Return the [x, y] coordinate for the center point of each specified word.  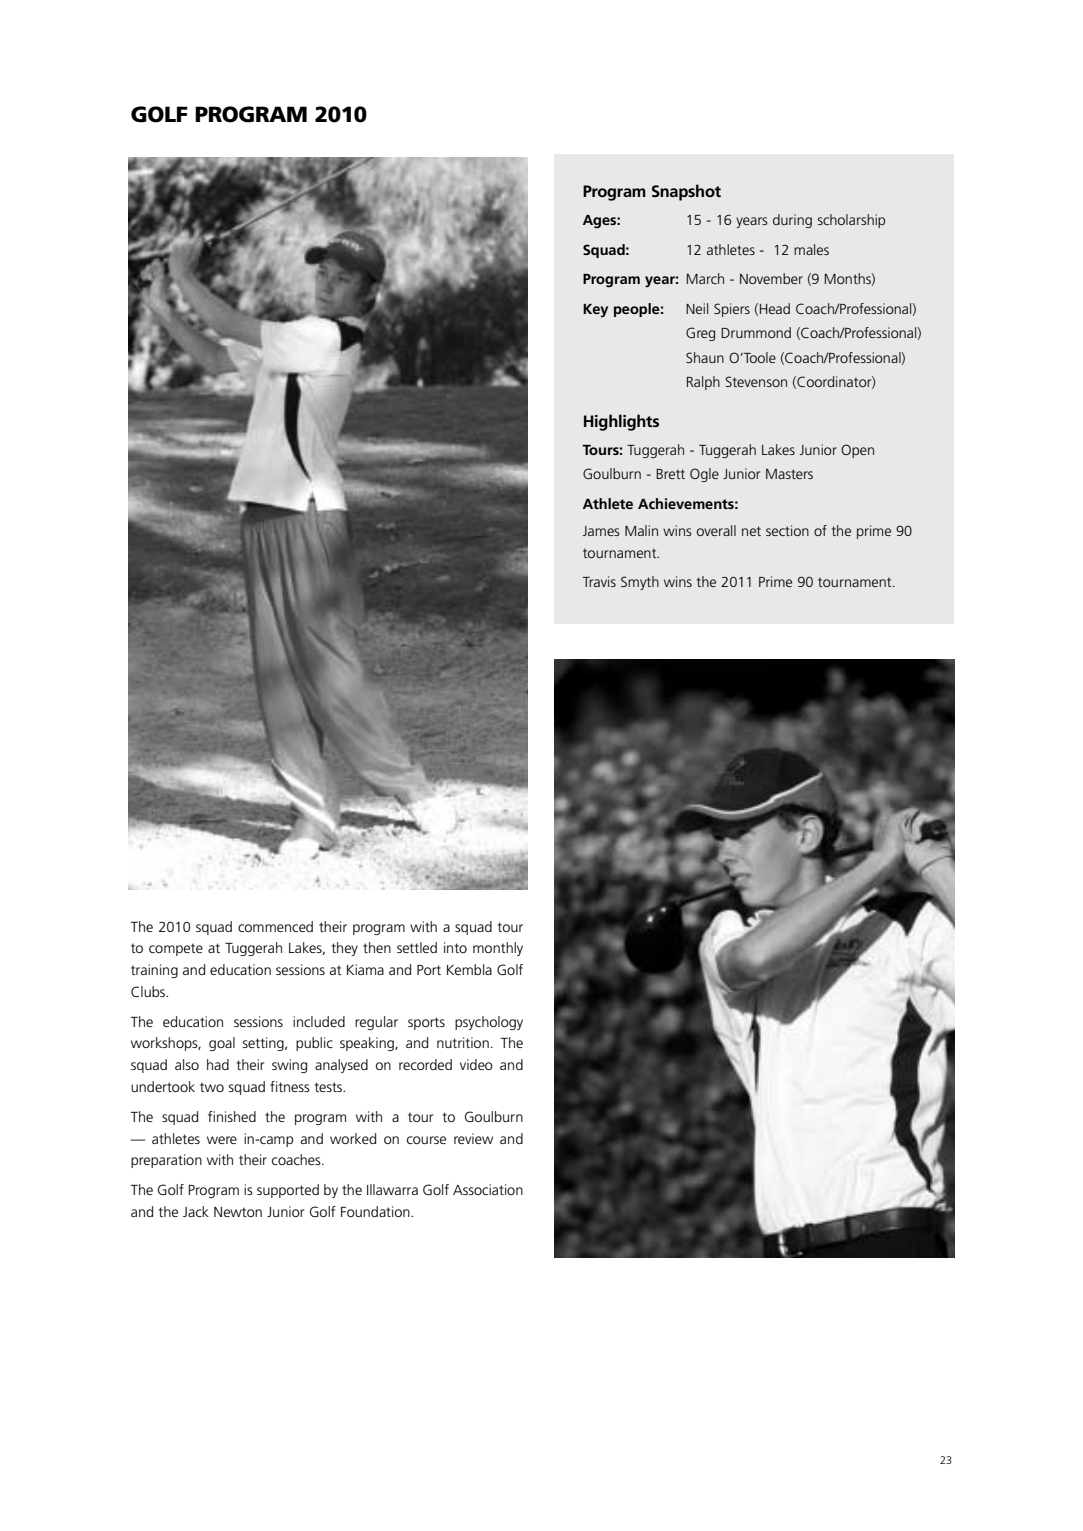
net [751, 531]
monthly [498, 949]
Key [595, 311]
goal [222, 1044]
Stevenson [756, 381]
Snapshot [686, 192]
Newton [238, 1212]
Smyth [640, 583]
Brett [670, 474]
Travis [599, 581]
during [792, 221]
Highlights [621, 422]
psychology [489, 1023]
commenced [275, 926]
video [476, 1064]
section [787, 530]
